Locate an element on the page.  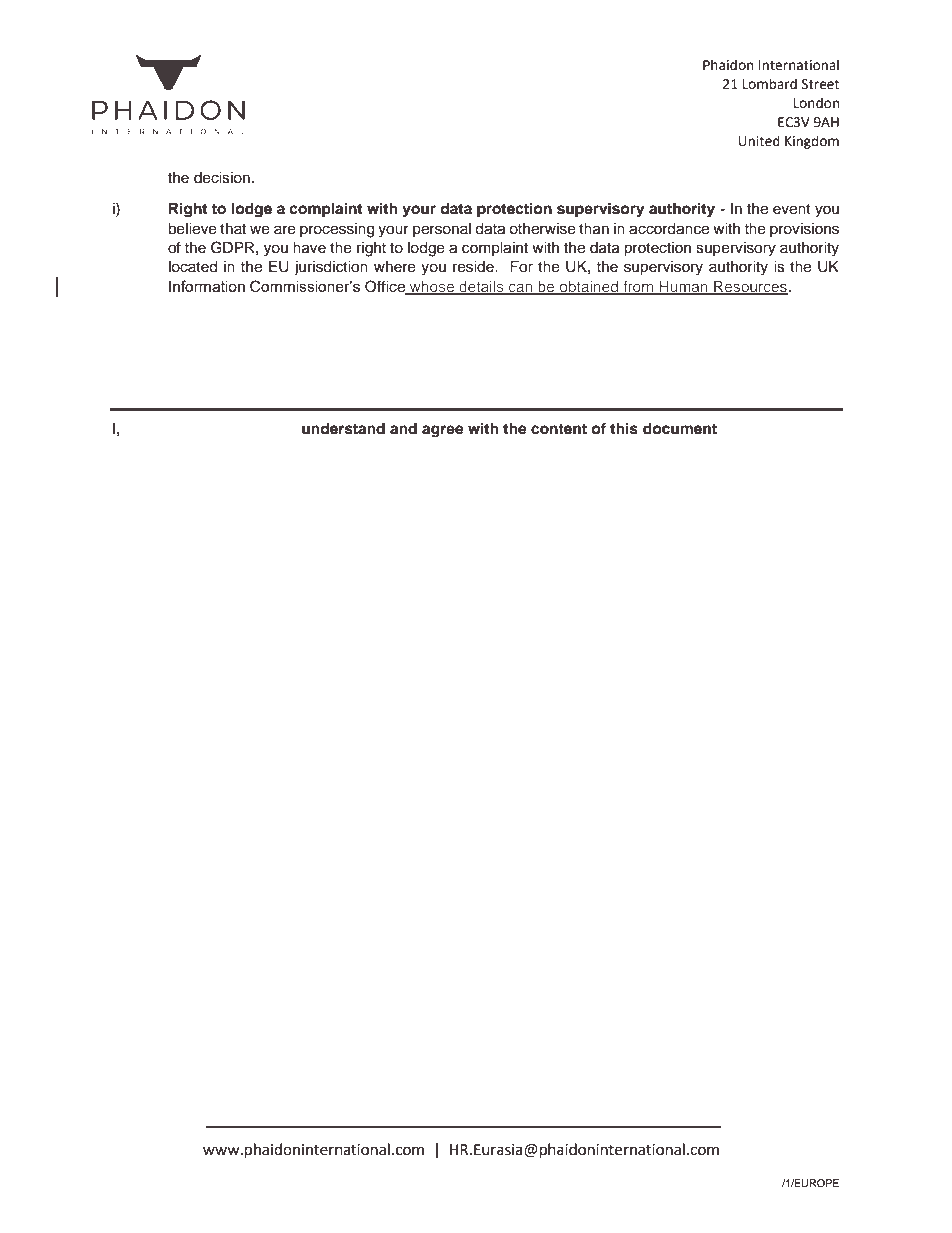
understand is located at coordinates (343, 429).
